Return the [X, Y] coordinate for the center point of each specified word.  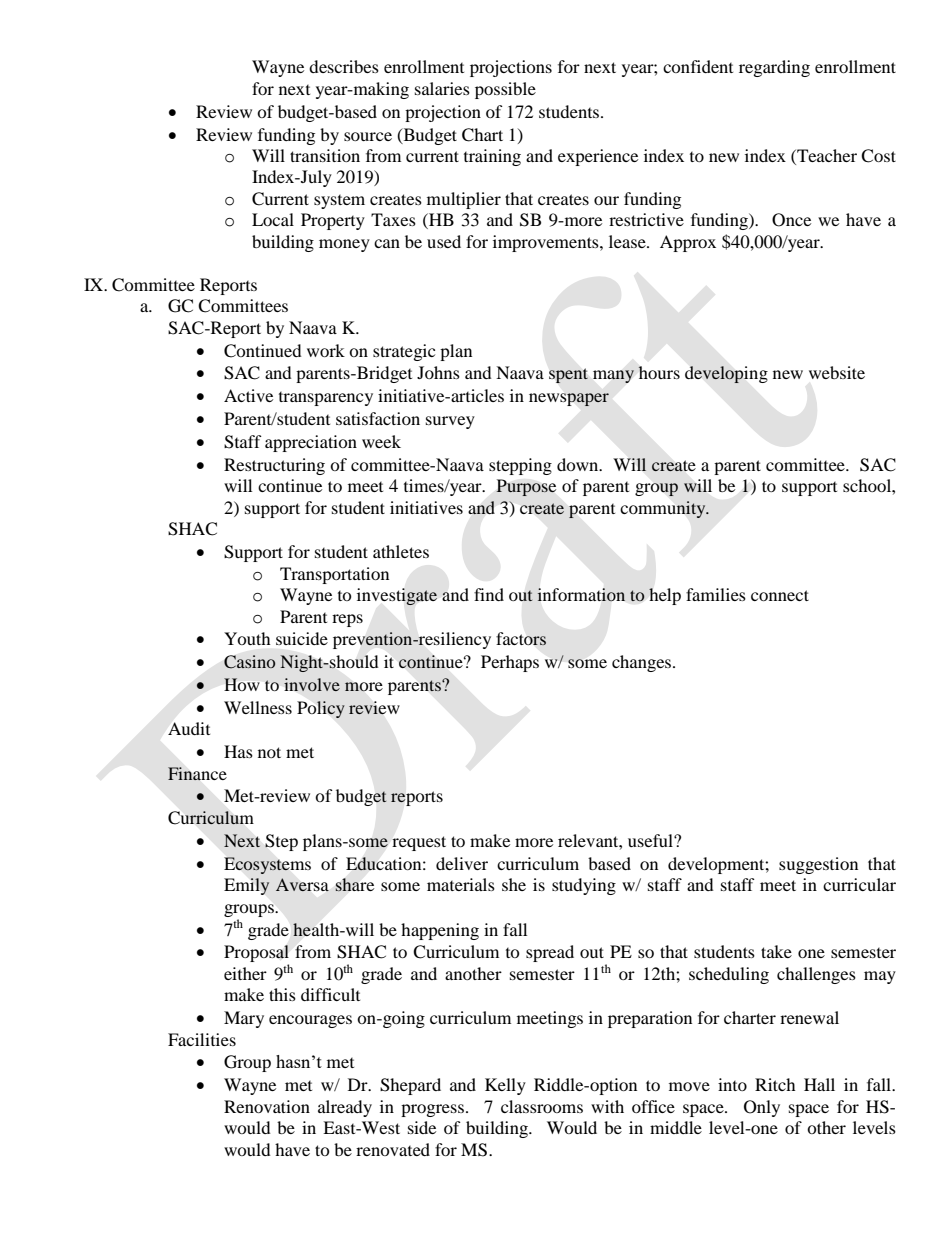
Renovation [267, 1106]
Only [762, 1108]
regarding [774, 68]
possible [505, 90]
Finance [197, 774]
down [579, 464]
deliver [462, 863]
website [837, 372]
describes [344, 66]
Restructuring [274, 466]
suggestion [818, 865]
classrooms [542, 1106]
